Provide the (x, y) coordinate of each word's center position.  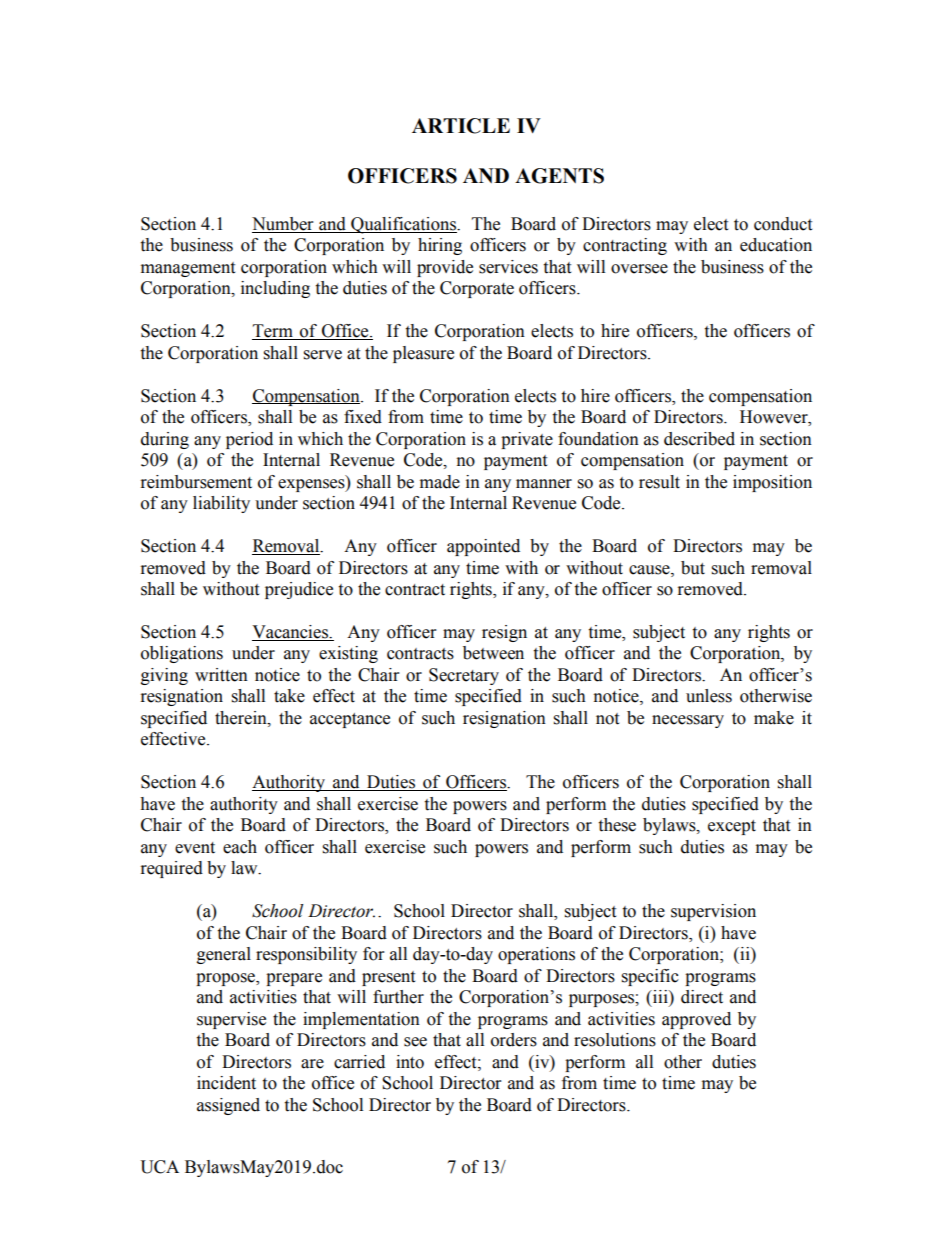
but (693, 568)
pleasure (423, 354)
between (493, 653)
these (617, 825)
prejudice (299, 590)
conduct (783, 224)
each (240, 847)
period (249, 440)
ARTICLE (461, 126)
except (732, 827)
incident (226, 1083)
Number (282, 224)
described (699, 439)
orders (514, 1040)
